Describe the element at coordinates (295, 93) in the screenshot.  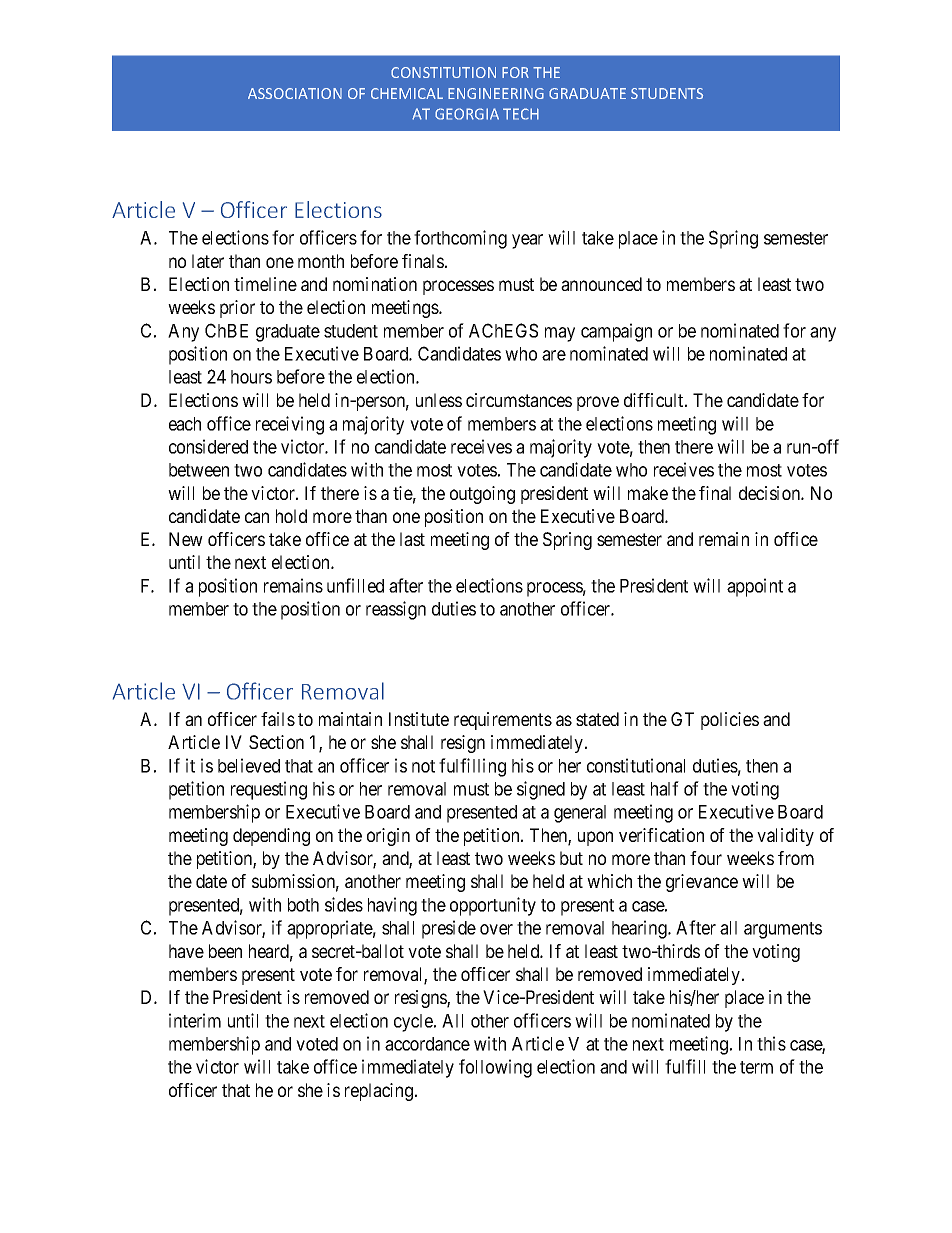
I see `ASSOCIATION` at that location.
